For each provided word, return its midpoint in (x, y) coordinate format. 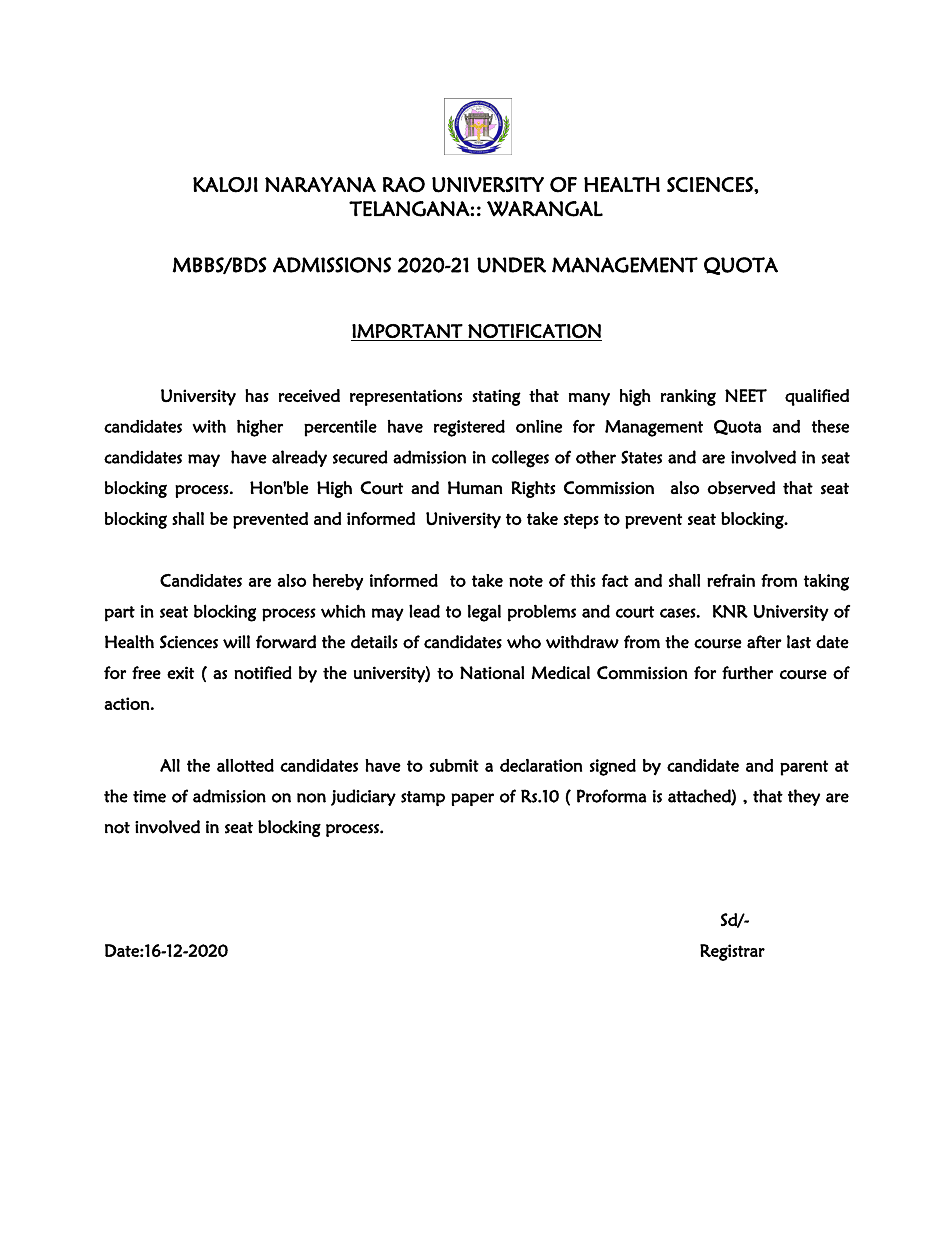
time (149, 796)
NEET (746, 395)
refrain (731, 580)
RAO (404, 185)
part (120, 614)
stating (496, 397)
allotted (245, 765)
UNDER (511, 265)
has (257, 395)
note (526, 581)
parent (804, 768)
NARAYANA (320, 184)
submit (454, 765)
